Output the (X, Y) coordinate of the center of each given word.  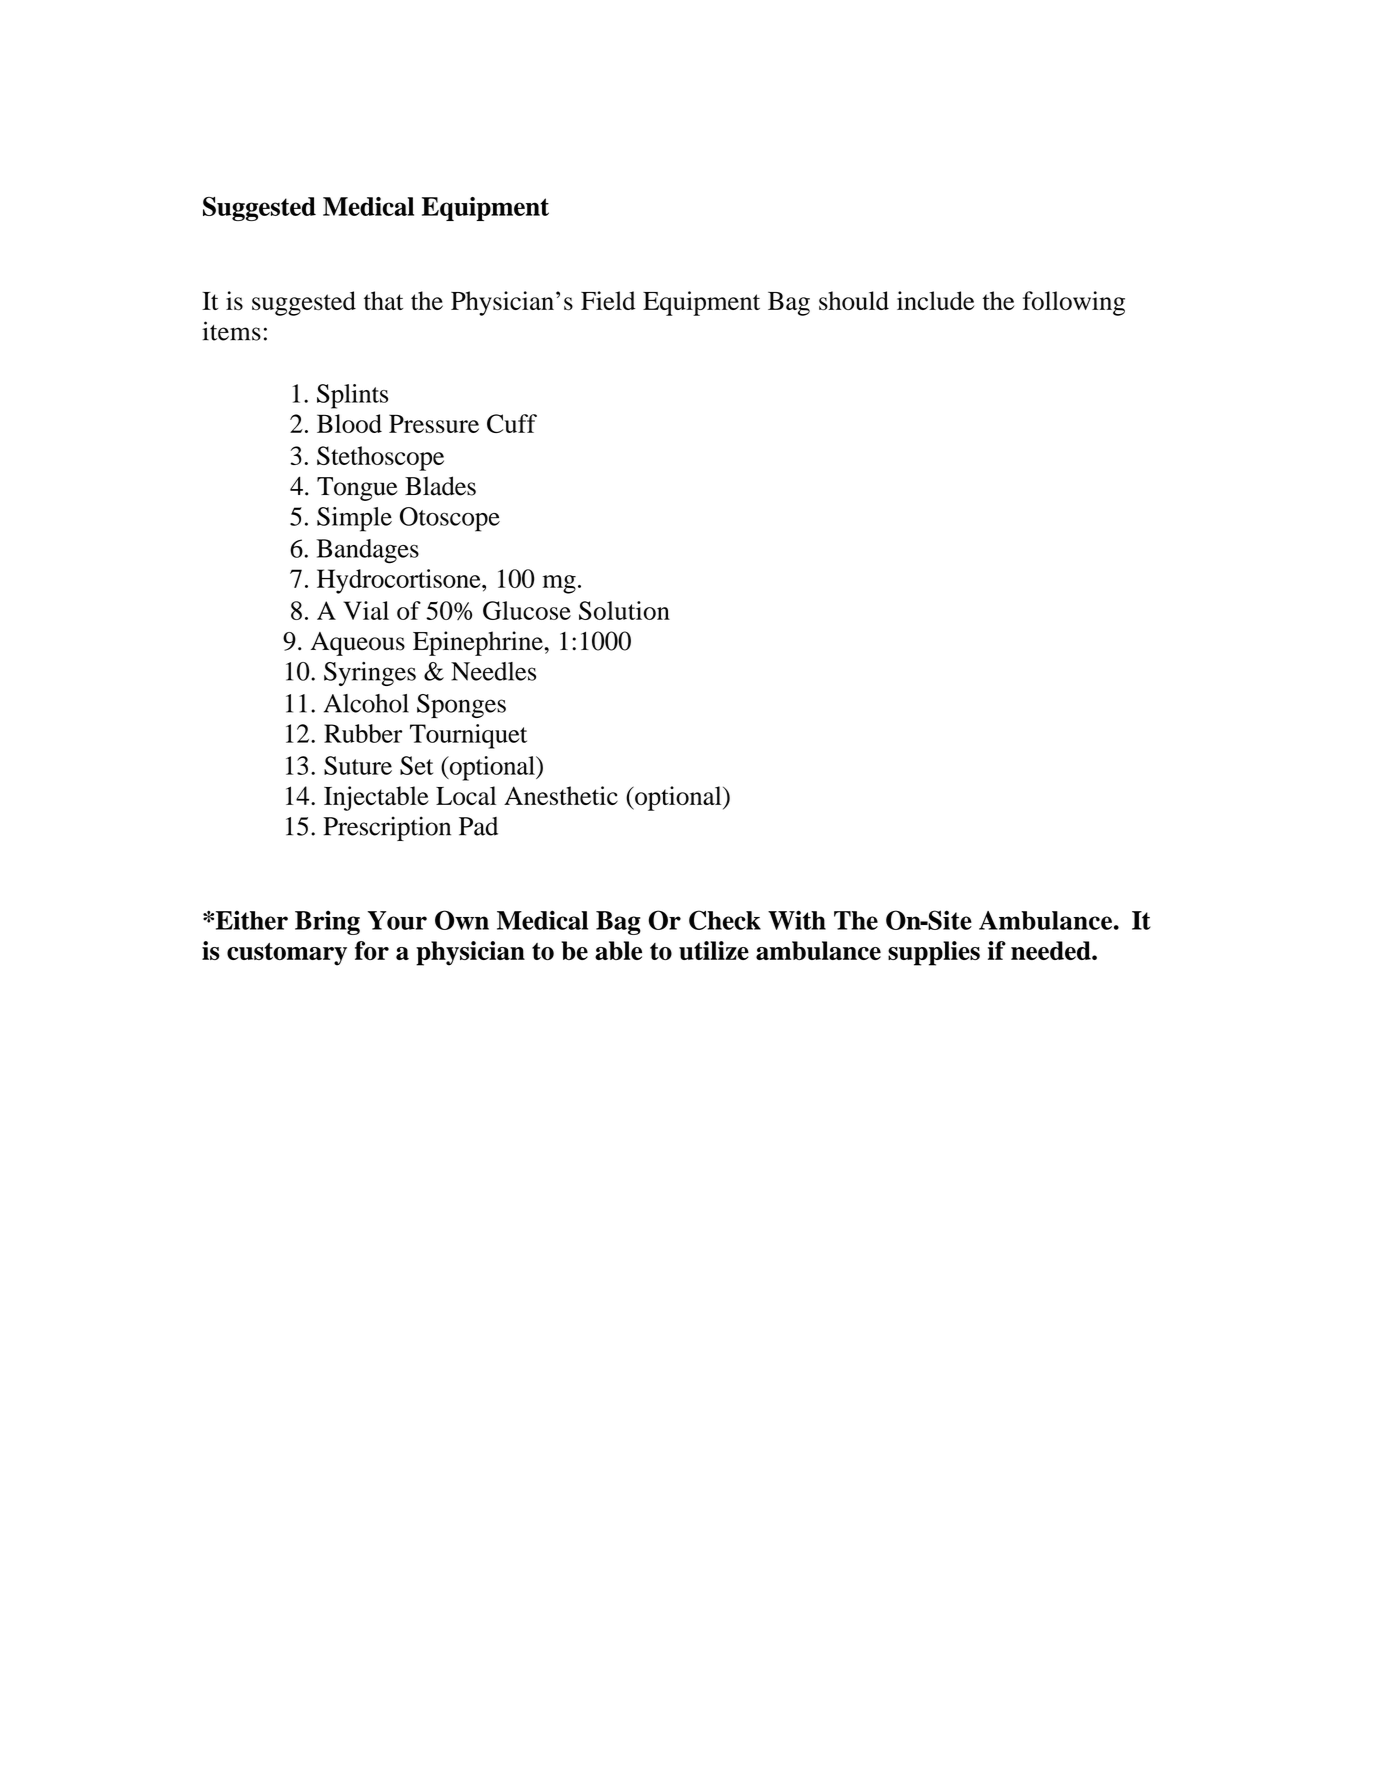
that (383, 300)
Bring (327, 923)
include (935, 300)
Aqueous (358, 644)
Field (608, 300)
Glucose (527, 610)
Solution (624, 610)
